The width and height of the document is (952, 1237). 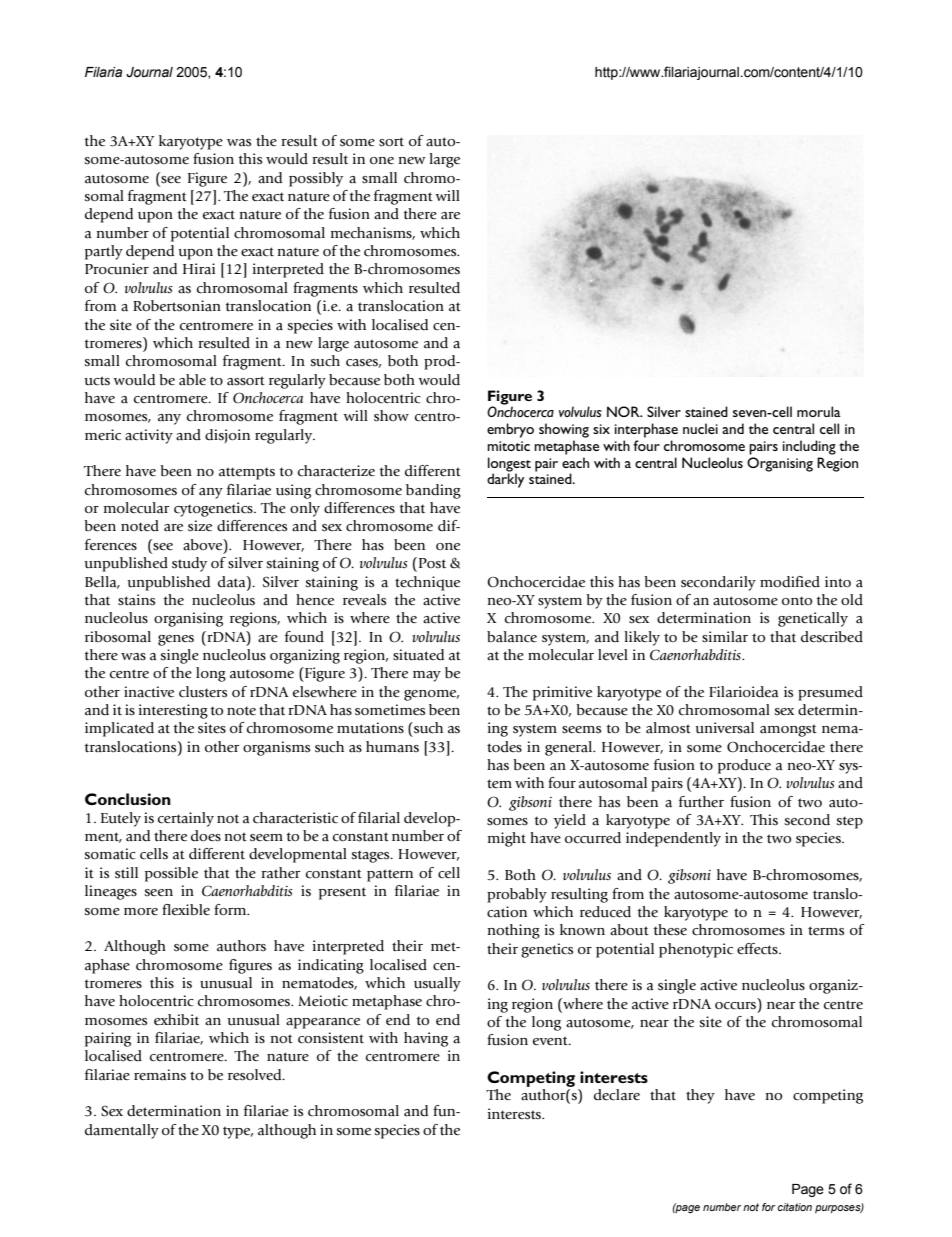 I want to click on amongst, so click(x=788, y=730).
